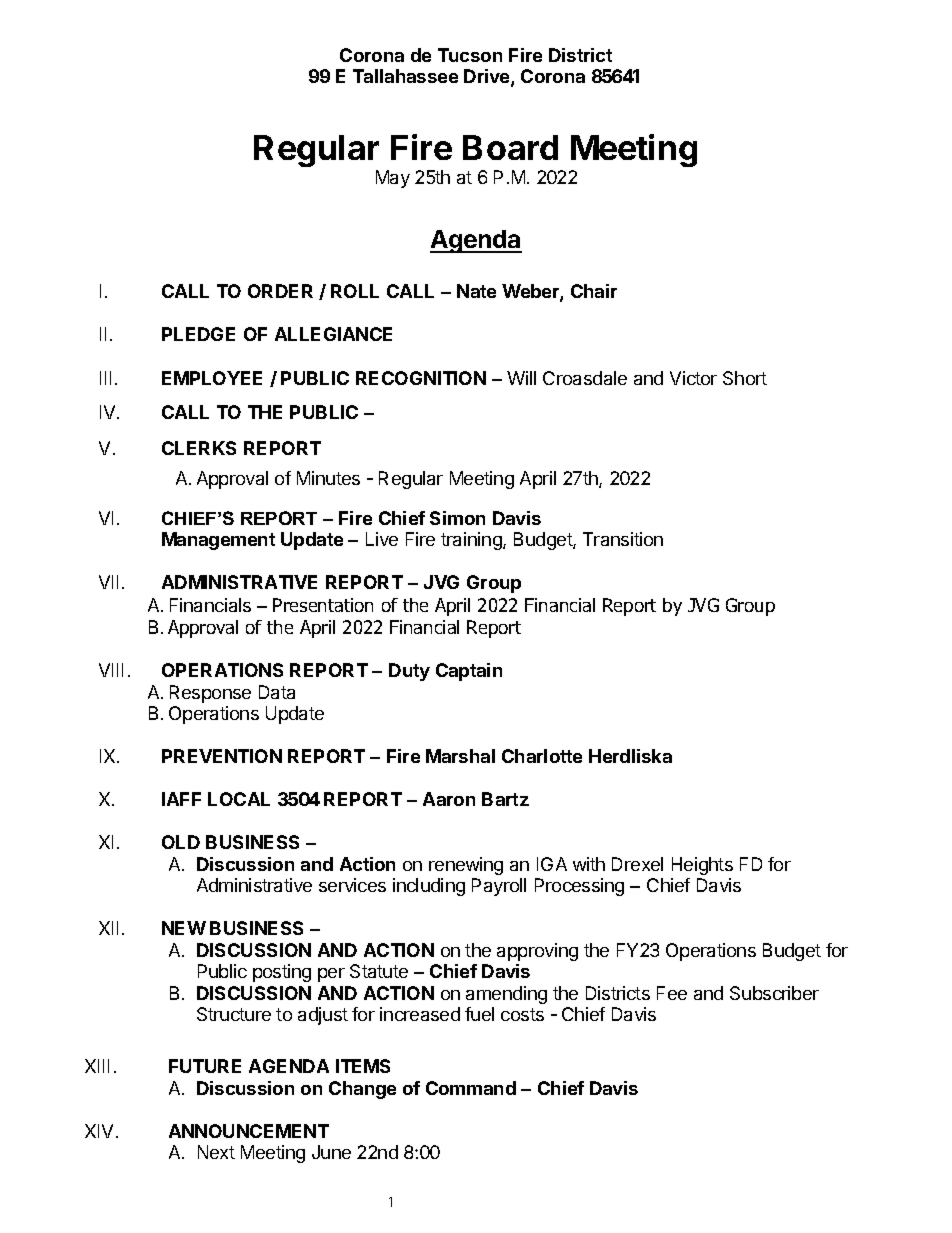 Image resolution: width=952 pixels, height=1233 pixels. I want to click on Command, so click(471, 1088).
